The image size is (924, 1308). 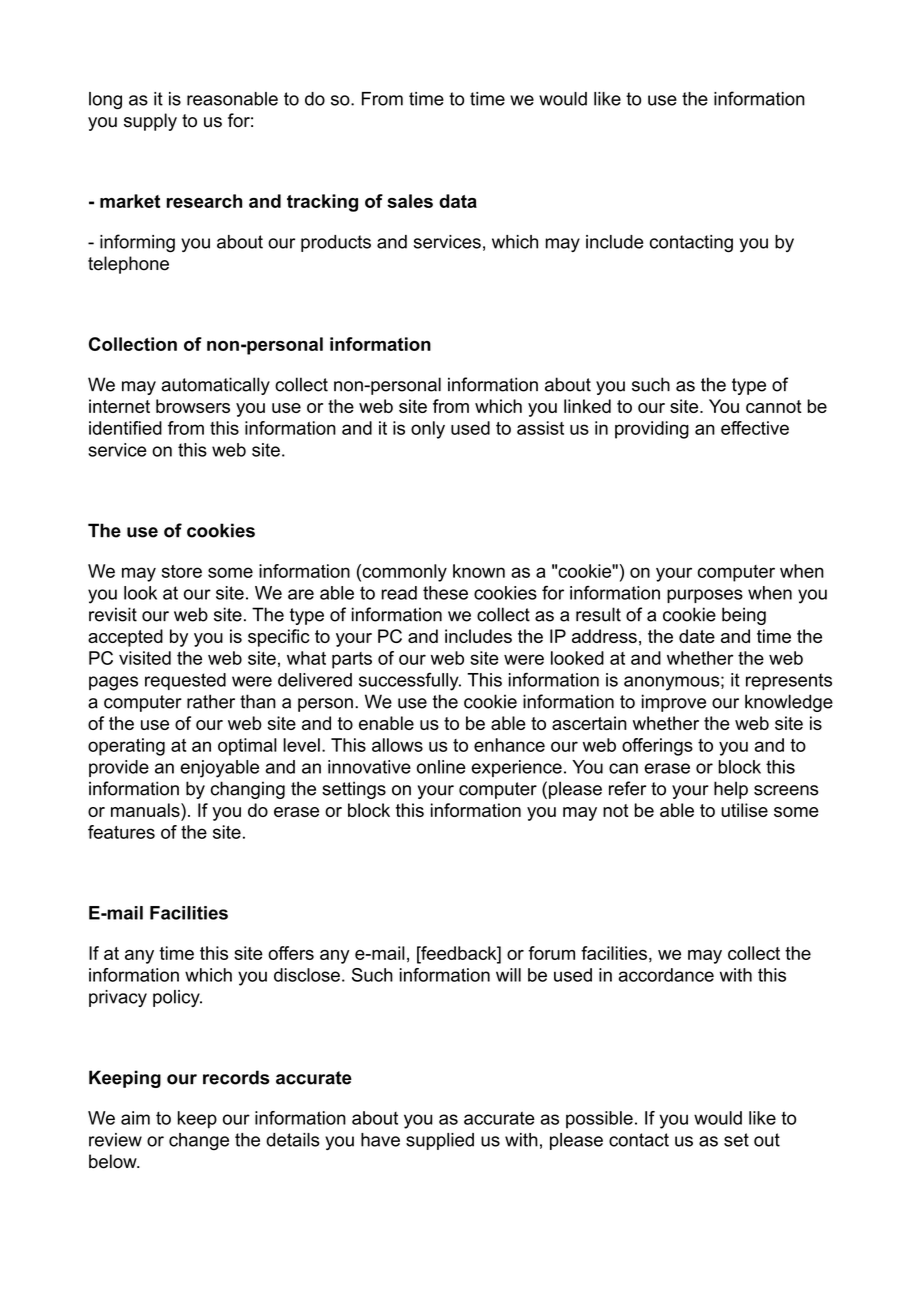 I want to click on possible, so click(x=599, y=1120).
